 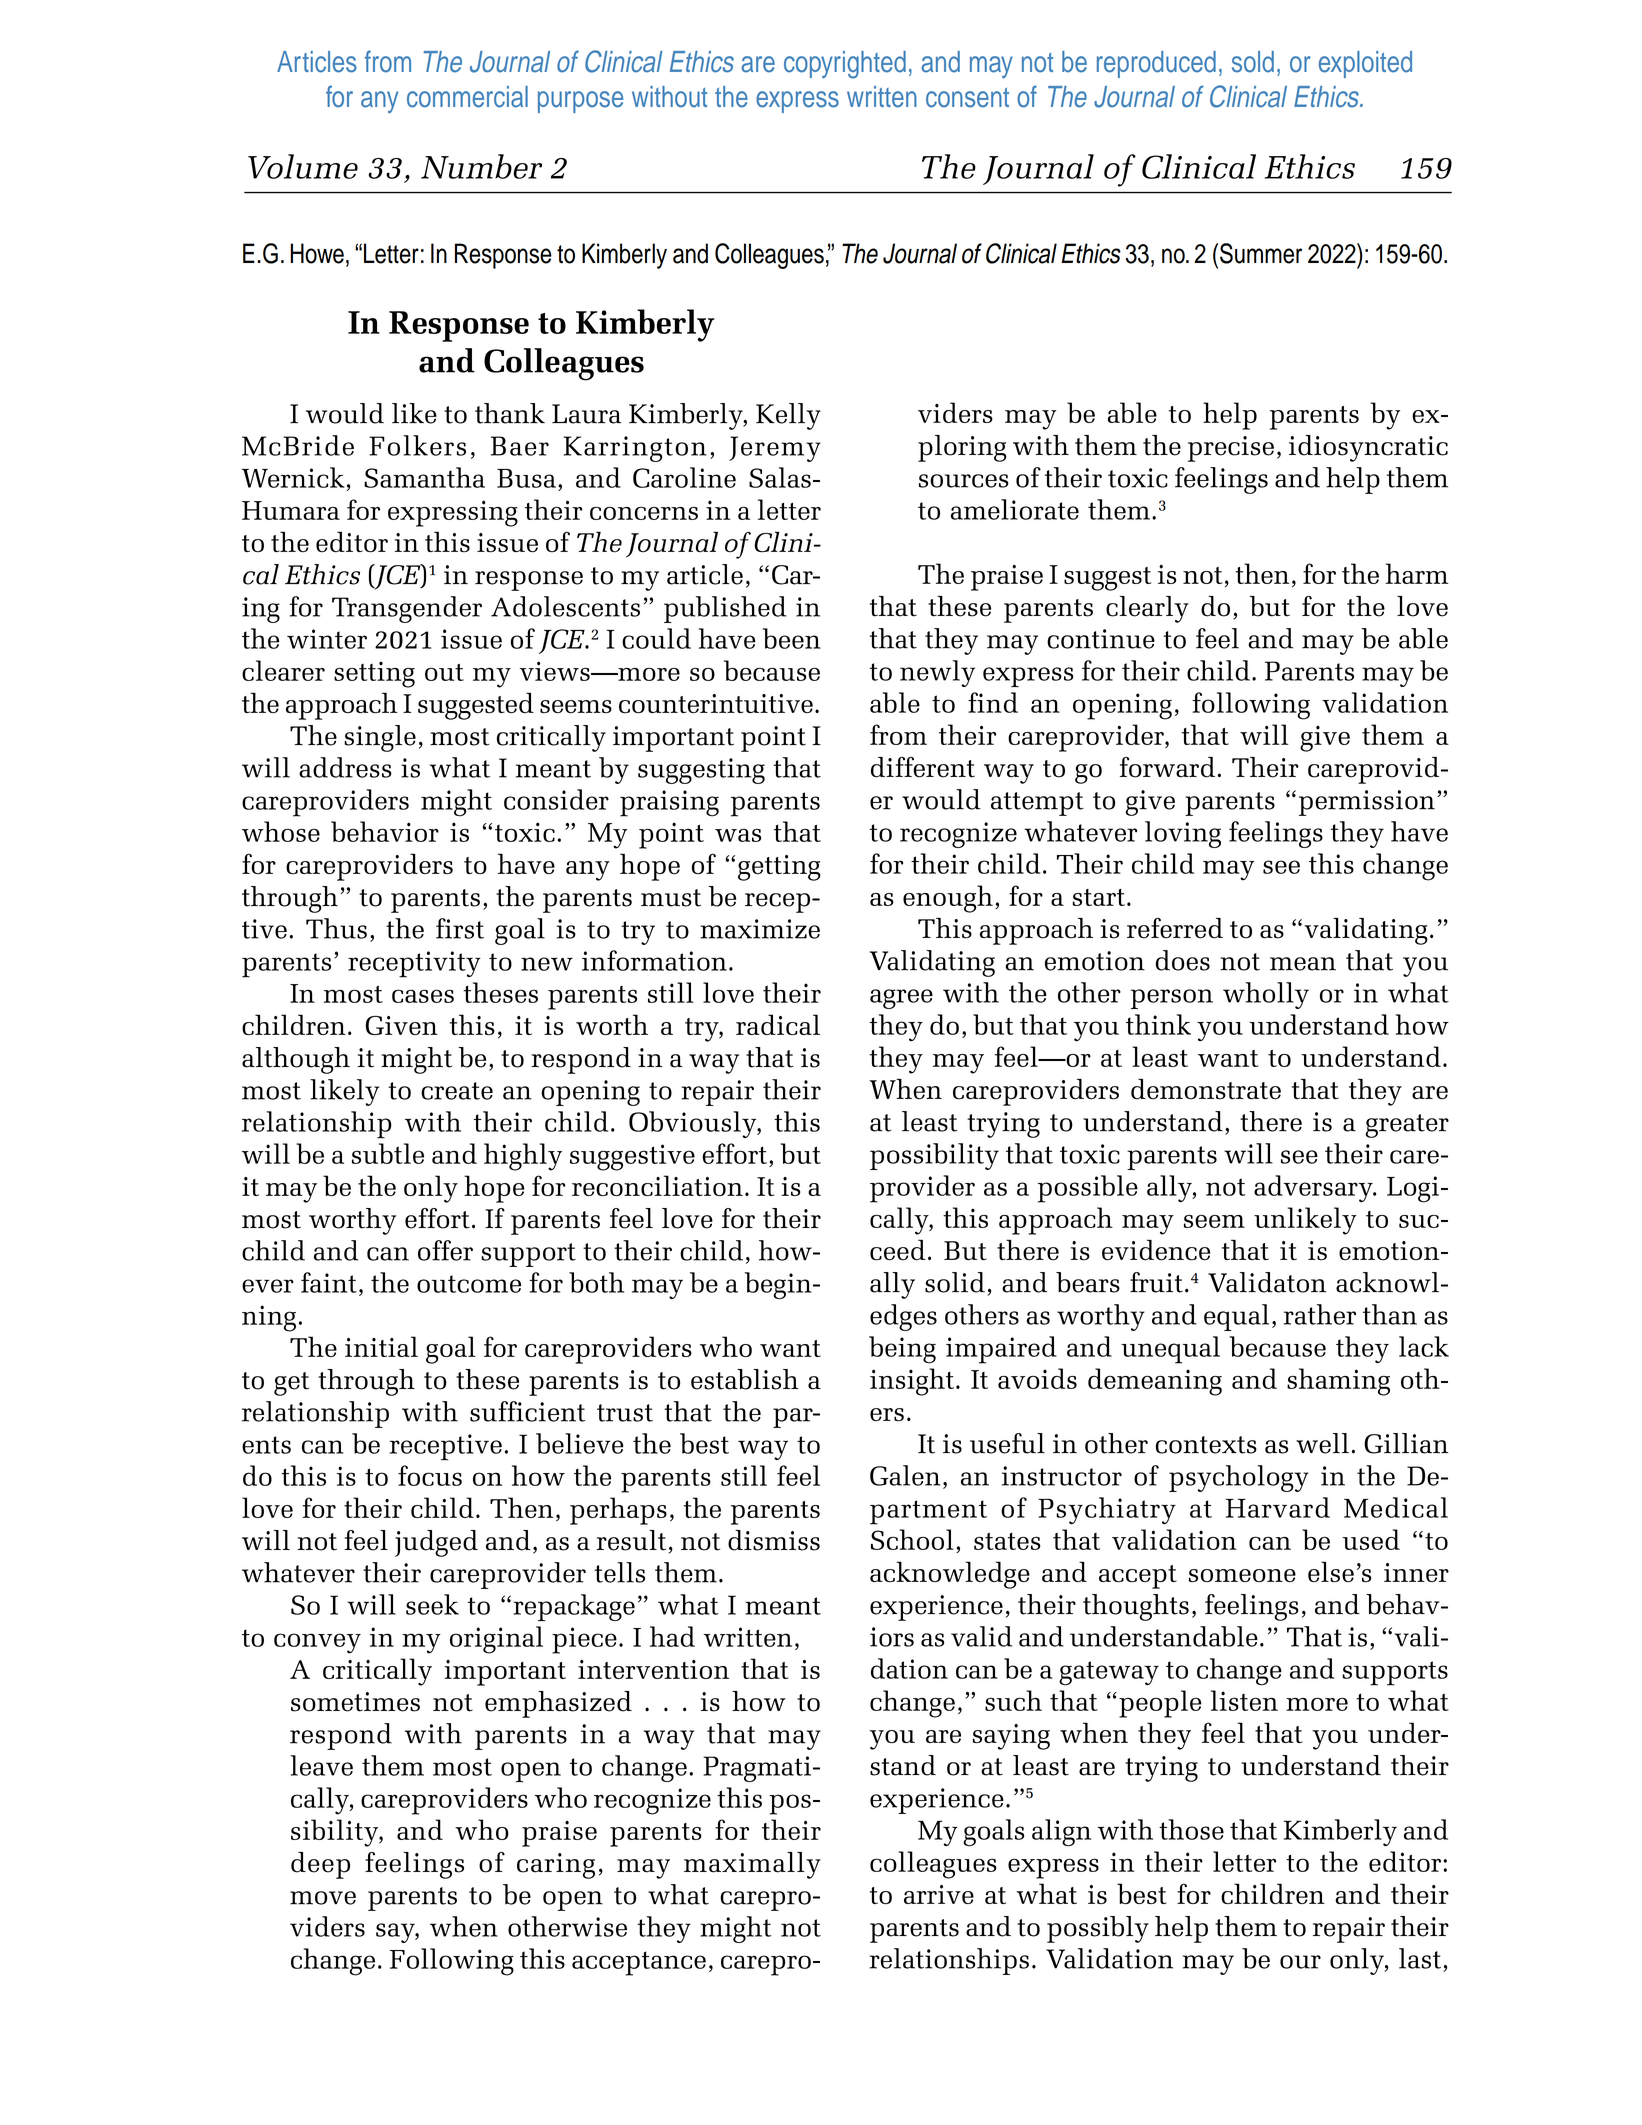 I want to click on single, so click(x=380, y=738).
